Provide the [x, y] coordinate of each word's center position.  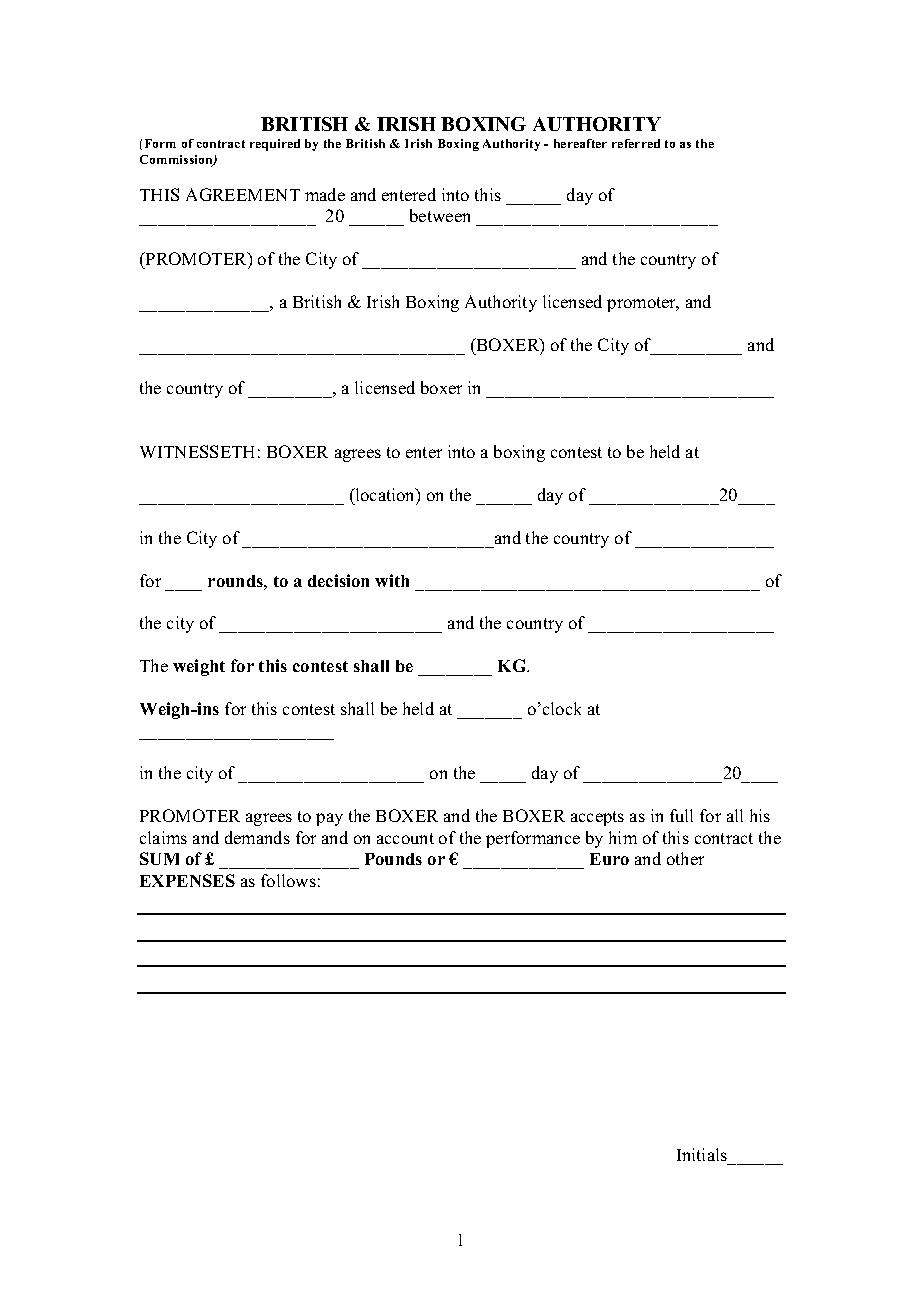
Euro [609, 859]
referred [636, 143]
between [440, 215]
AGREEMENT [243, 194]
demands [257, 837]
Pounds [393, 859]
